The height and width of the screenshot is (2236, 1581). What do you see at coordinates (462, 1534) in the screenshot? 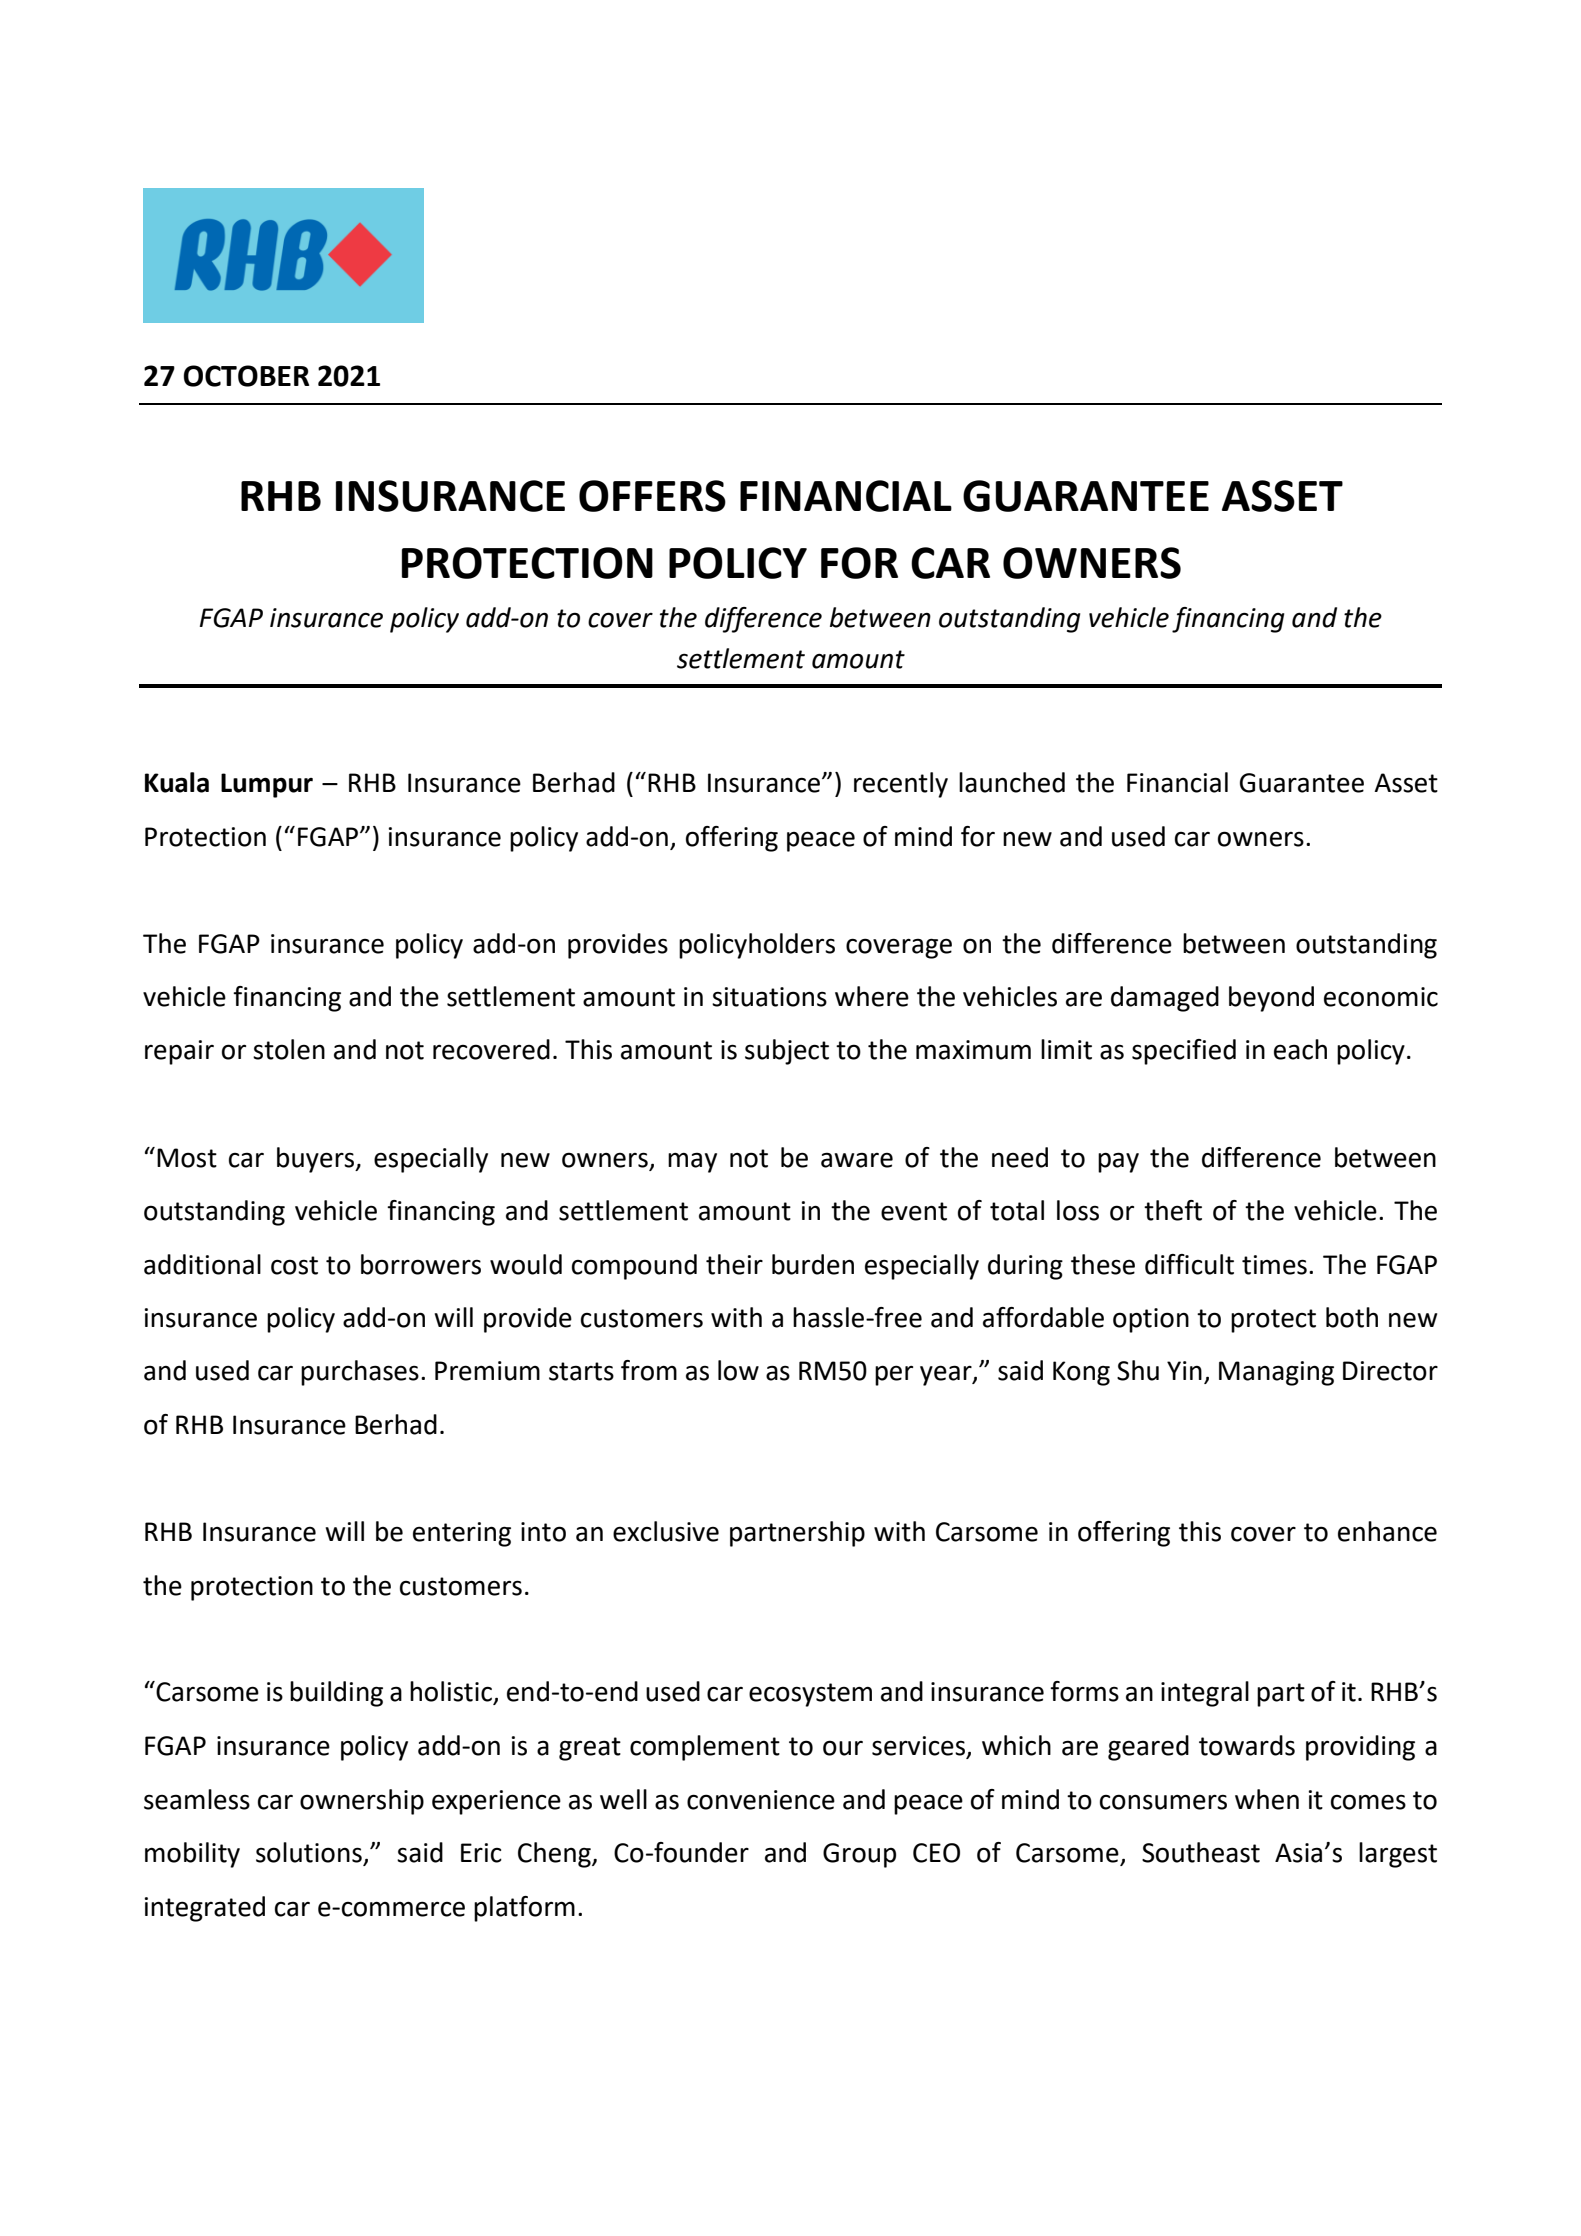
I see `entering` at bounding box center [462, 1534].
